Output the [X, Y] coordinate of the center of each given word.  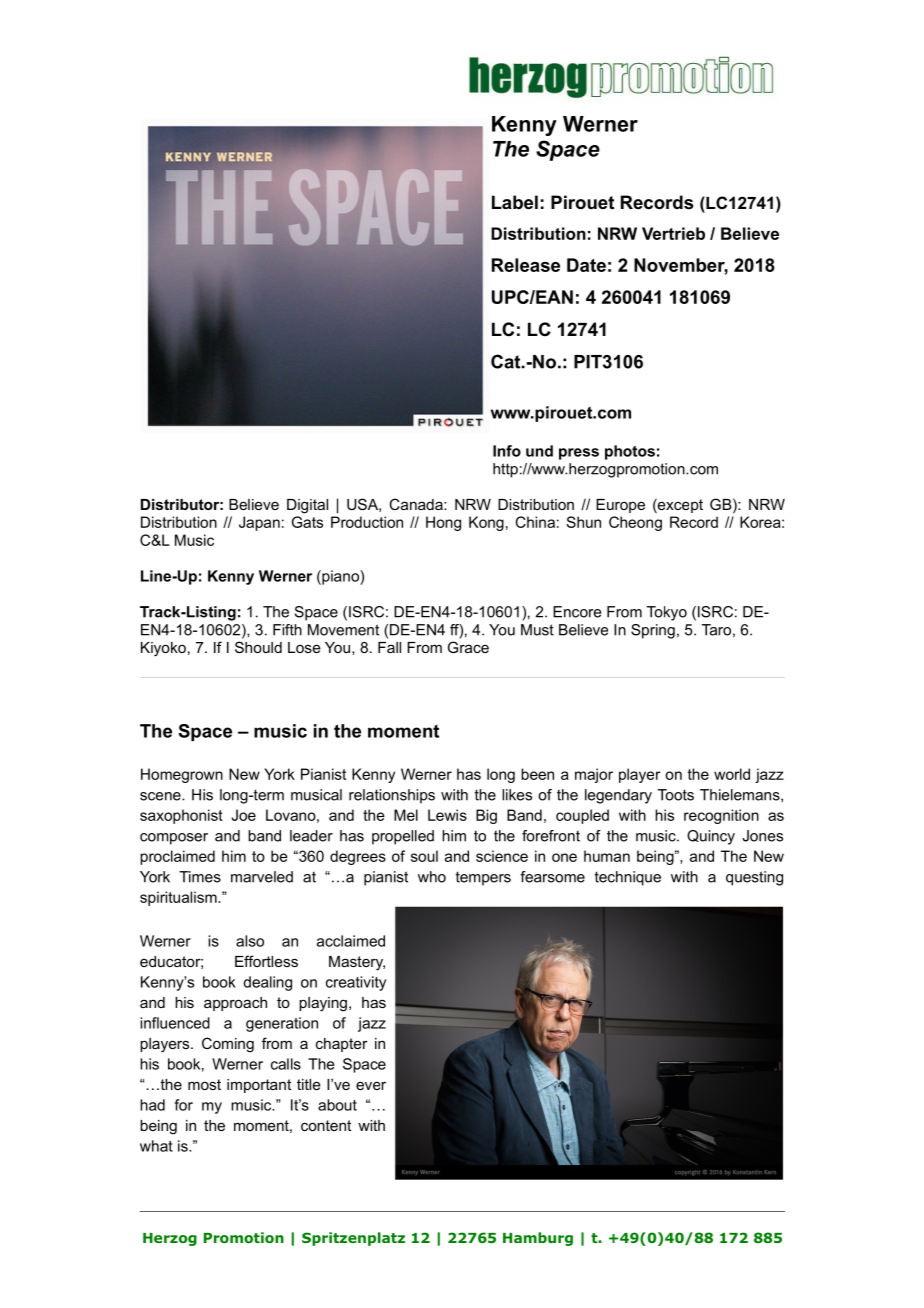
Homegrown [182, 775]
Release [526, 265]
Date [586, 265]
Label [515, 202]
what [156, 1146]
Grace [468, 647]
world [732, 774]
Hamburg [538, 1239]
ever [371, 1085]
